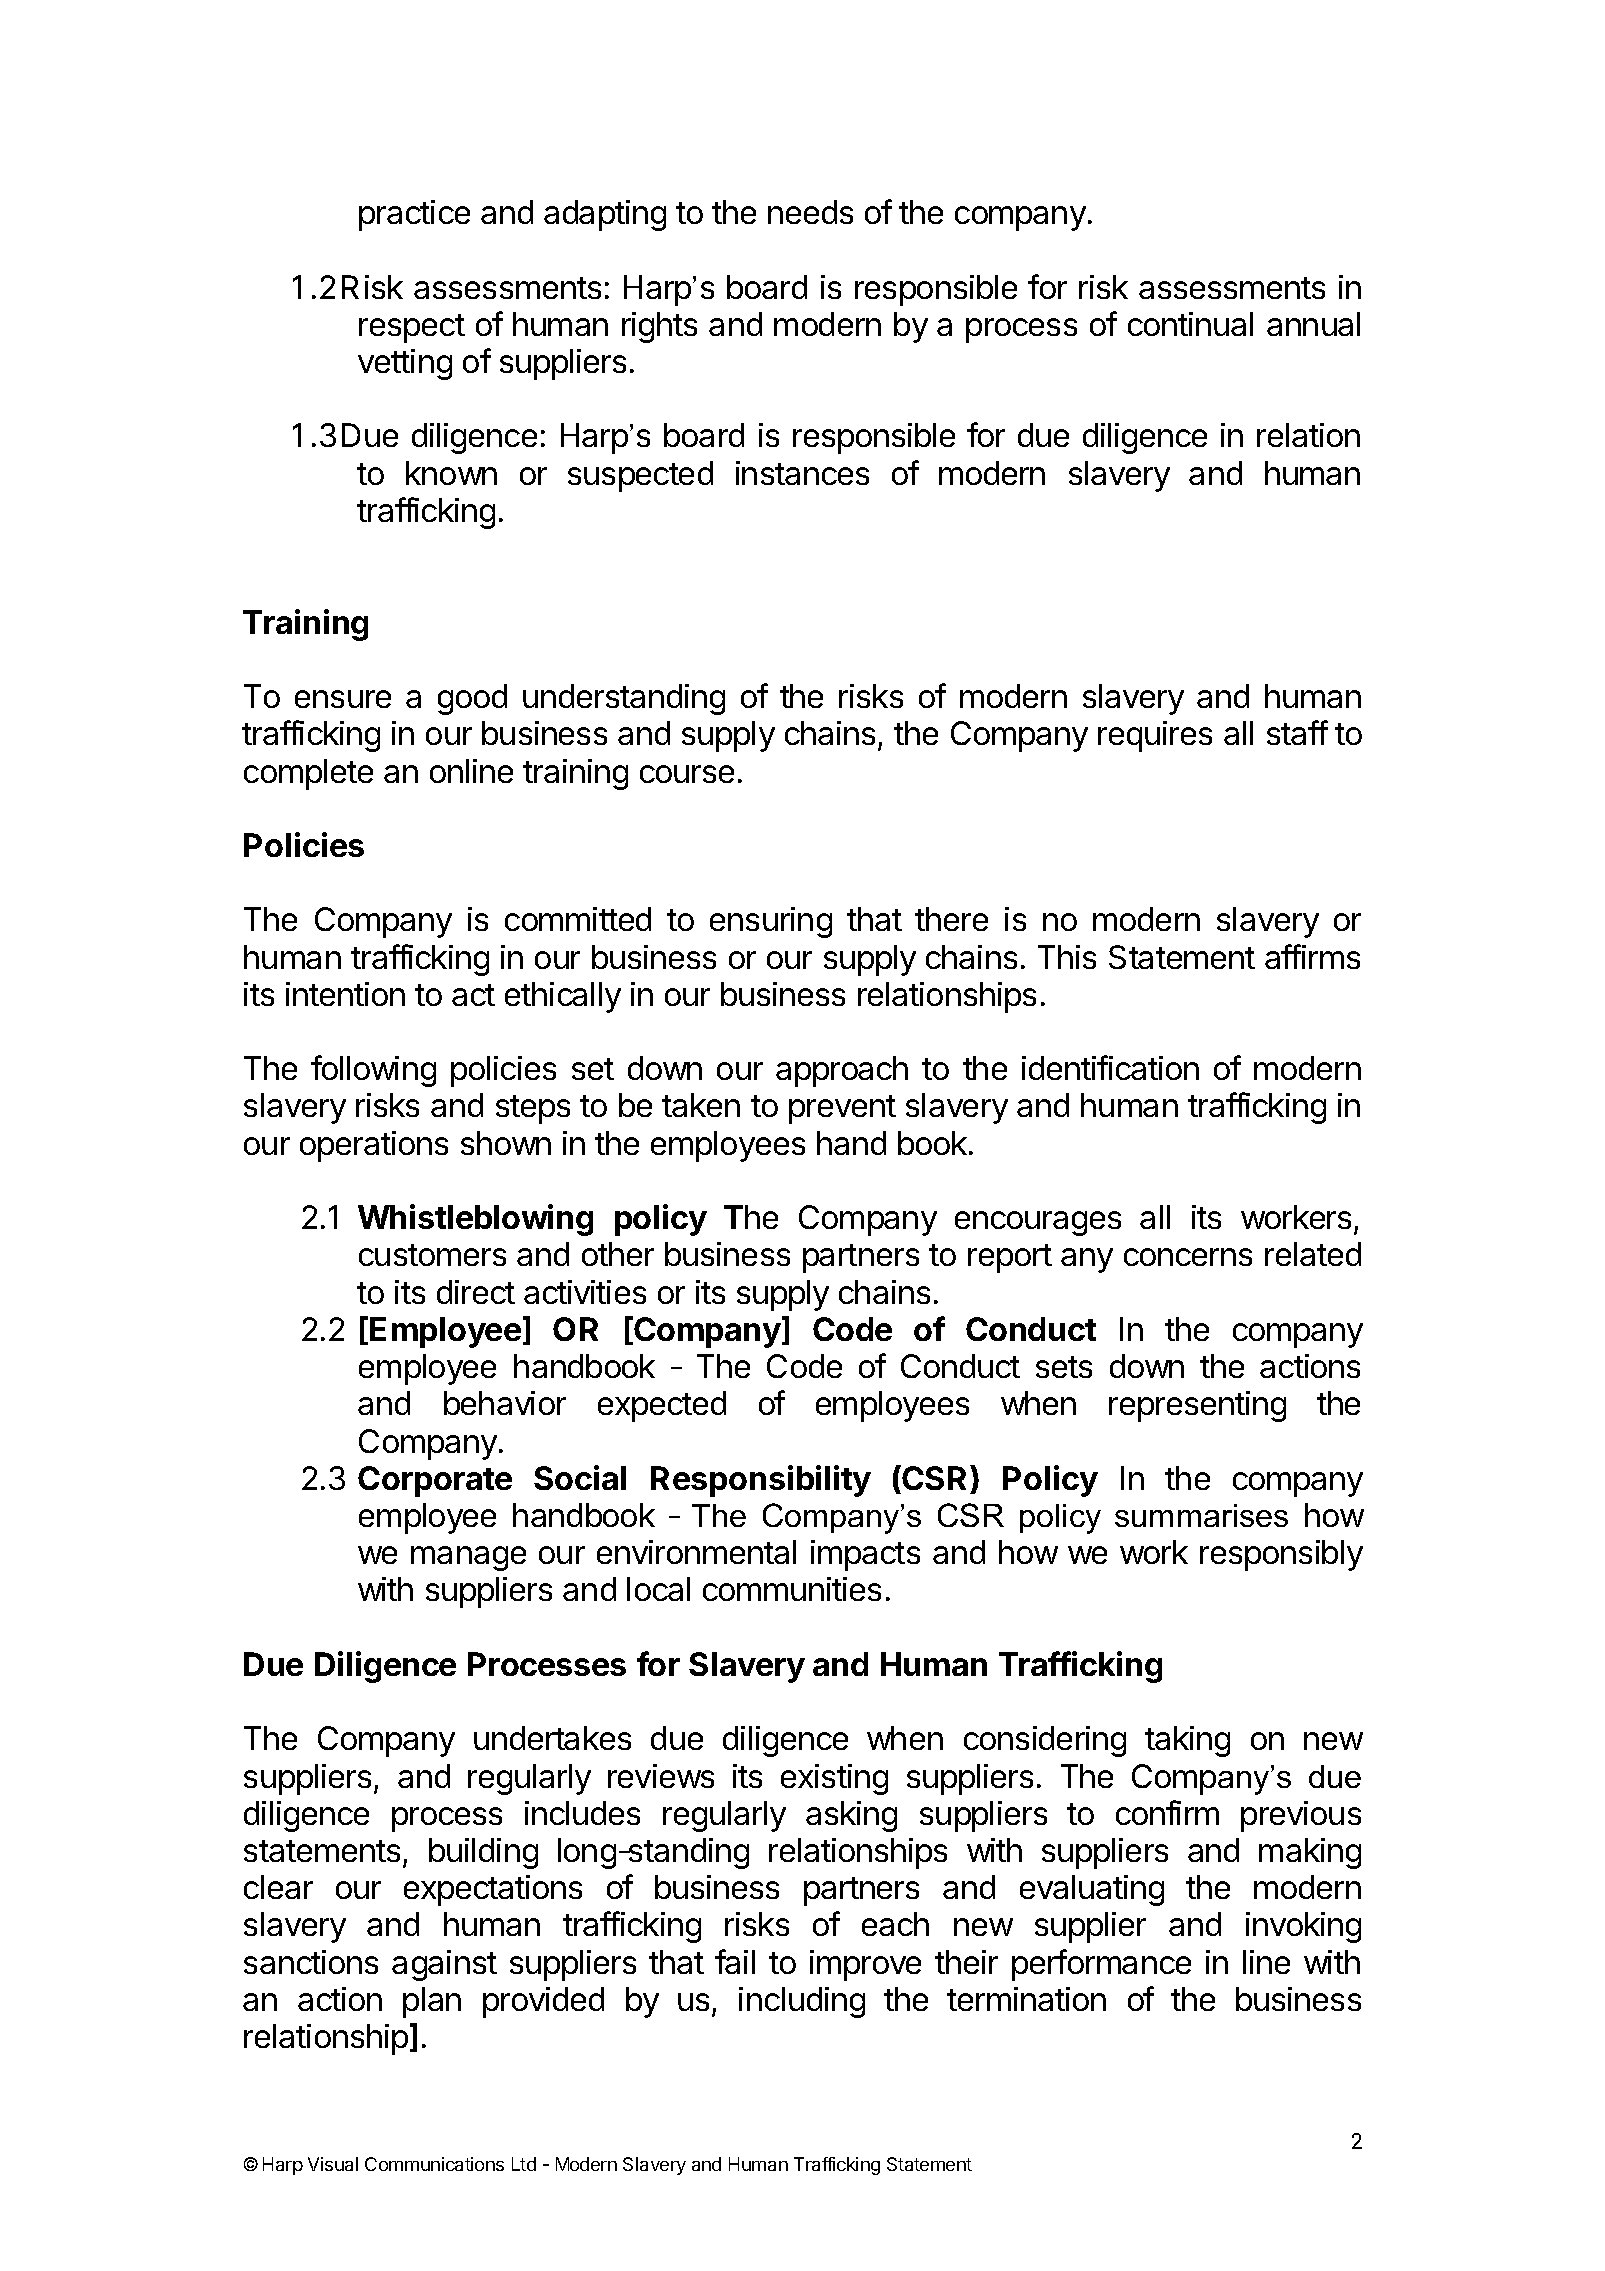 Image resolution: width=1605 pixels, height=2271 pixels. What do you see at coordinates (810, 212) in the image?
I see `needs` at bounding box center [810, 212].
